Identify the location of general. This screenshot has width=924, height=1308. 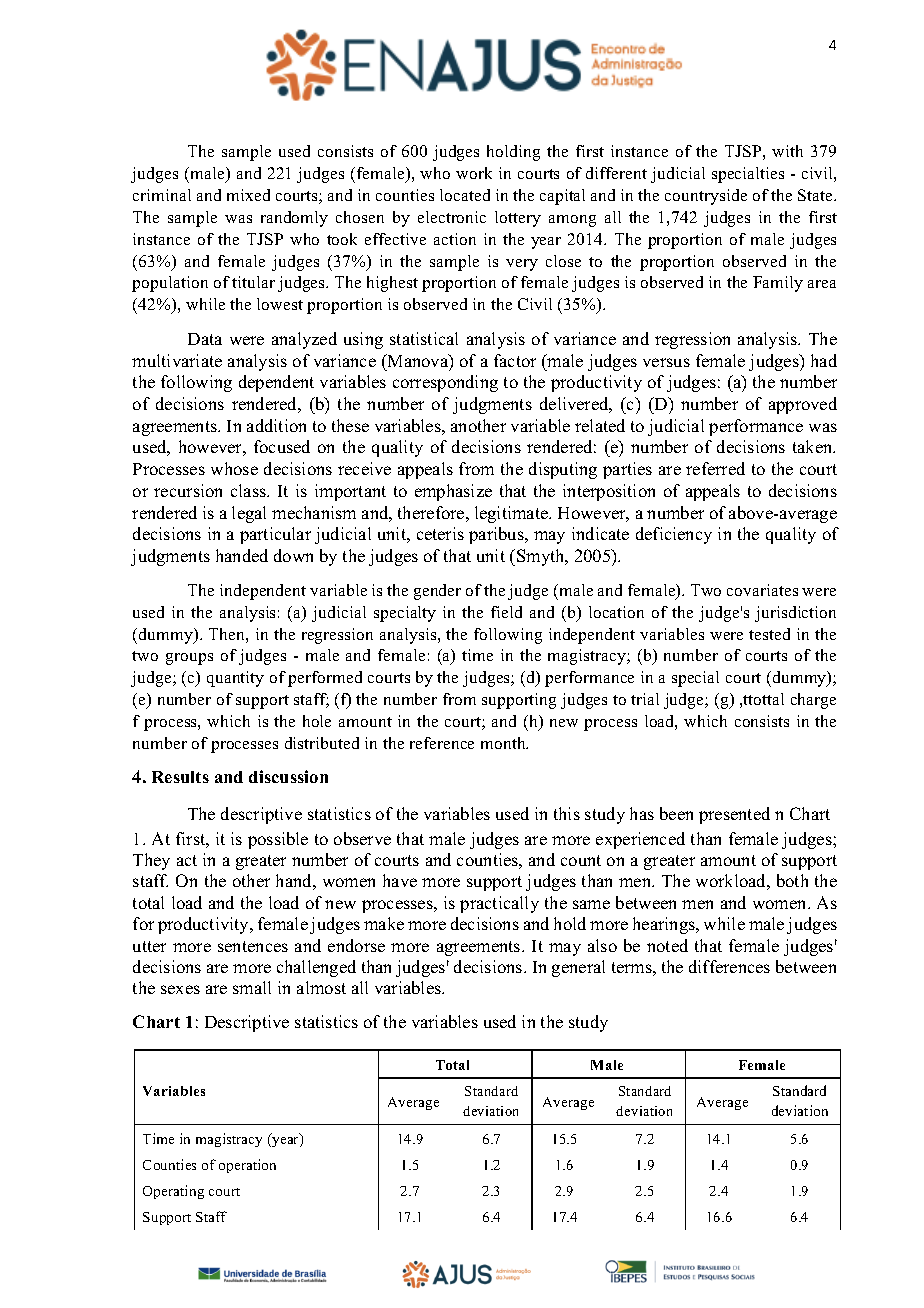
(578, 968).
